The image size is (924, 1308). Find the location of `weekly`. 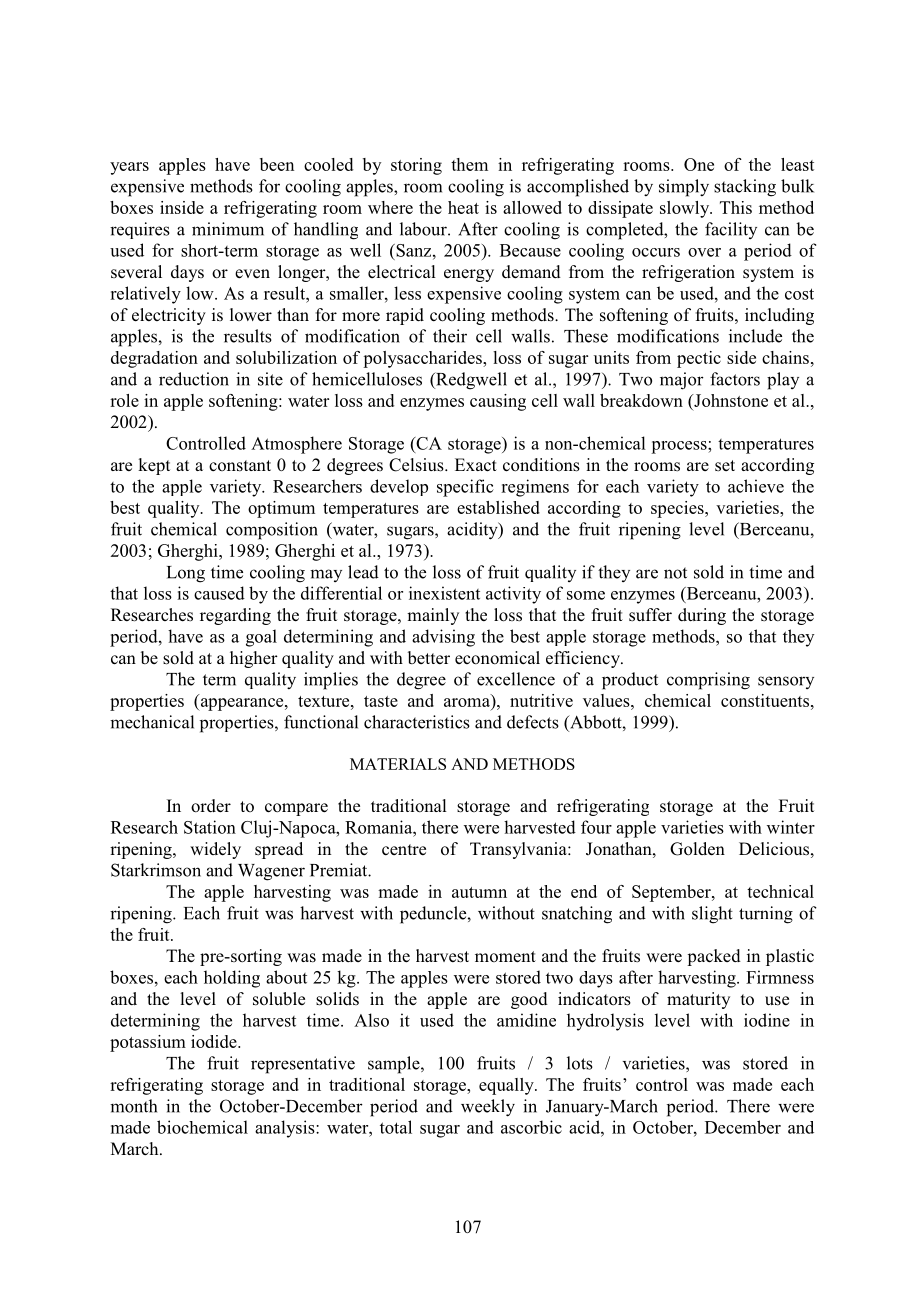

weekly is located at coordinates (488, 1108).
